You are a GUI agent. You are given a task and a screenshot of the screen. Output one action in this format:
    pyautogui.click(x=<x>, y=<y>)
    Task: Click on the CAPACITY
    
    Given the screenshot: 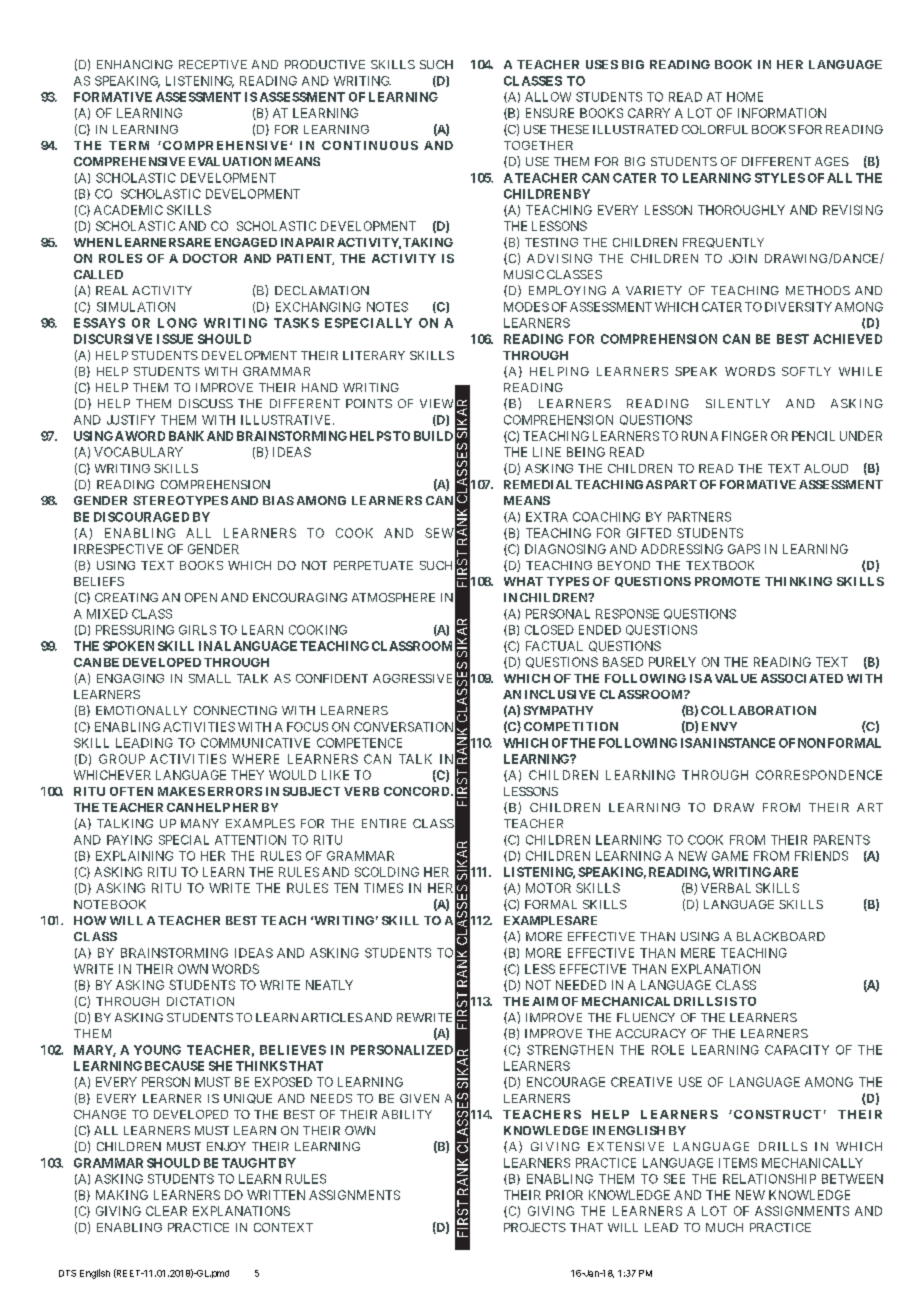 What is the action you would take?
    pyautogui.click(x=797, y=1050)
